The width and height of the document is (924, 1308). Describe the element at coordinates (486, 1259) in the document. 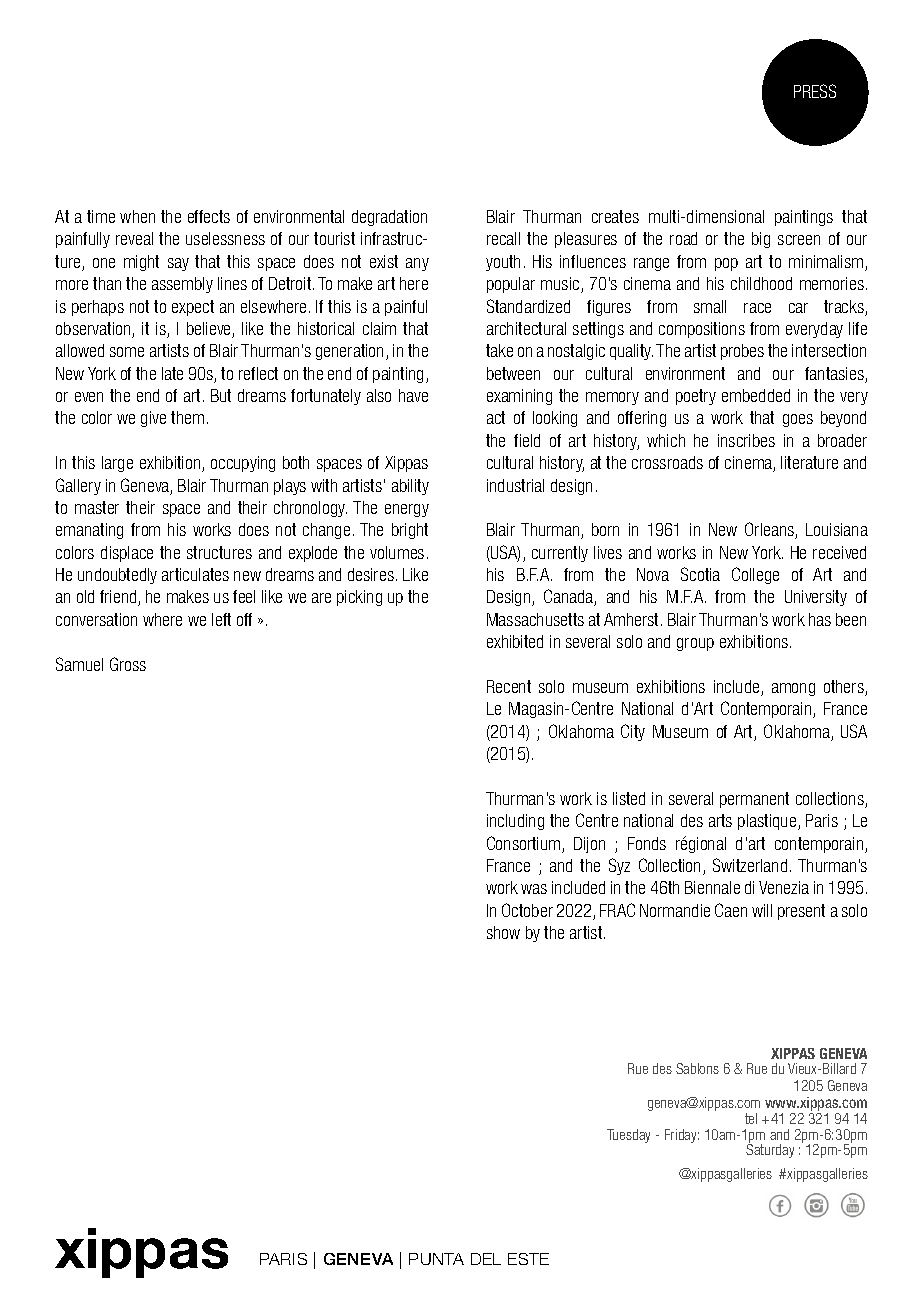

I see `DEL` at that location.
